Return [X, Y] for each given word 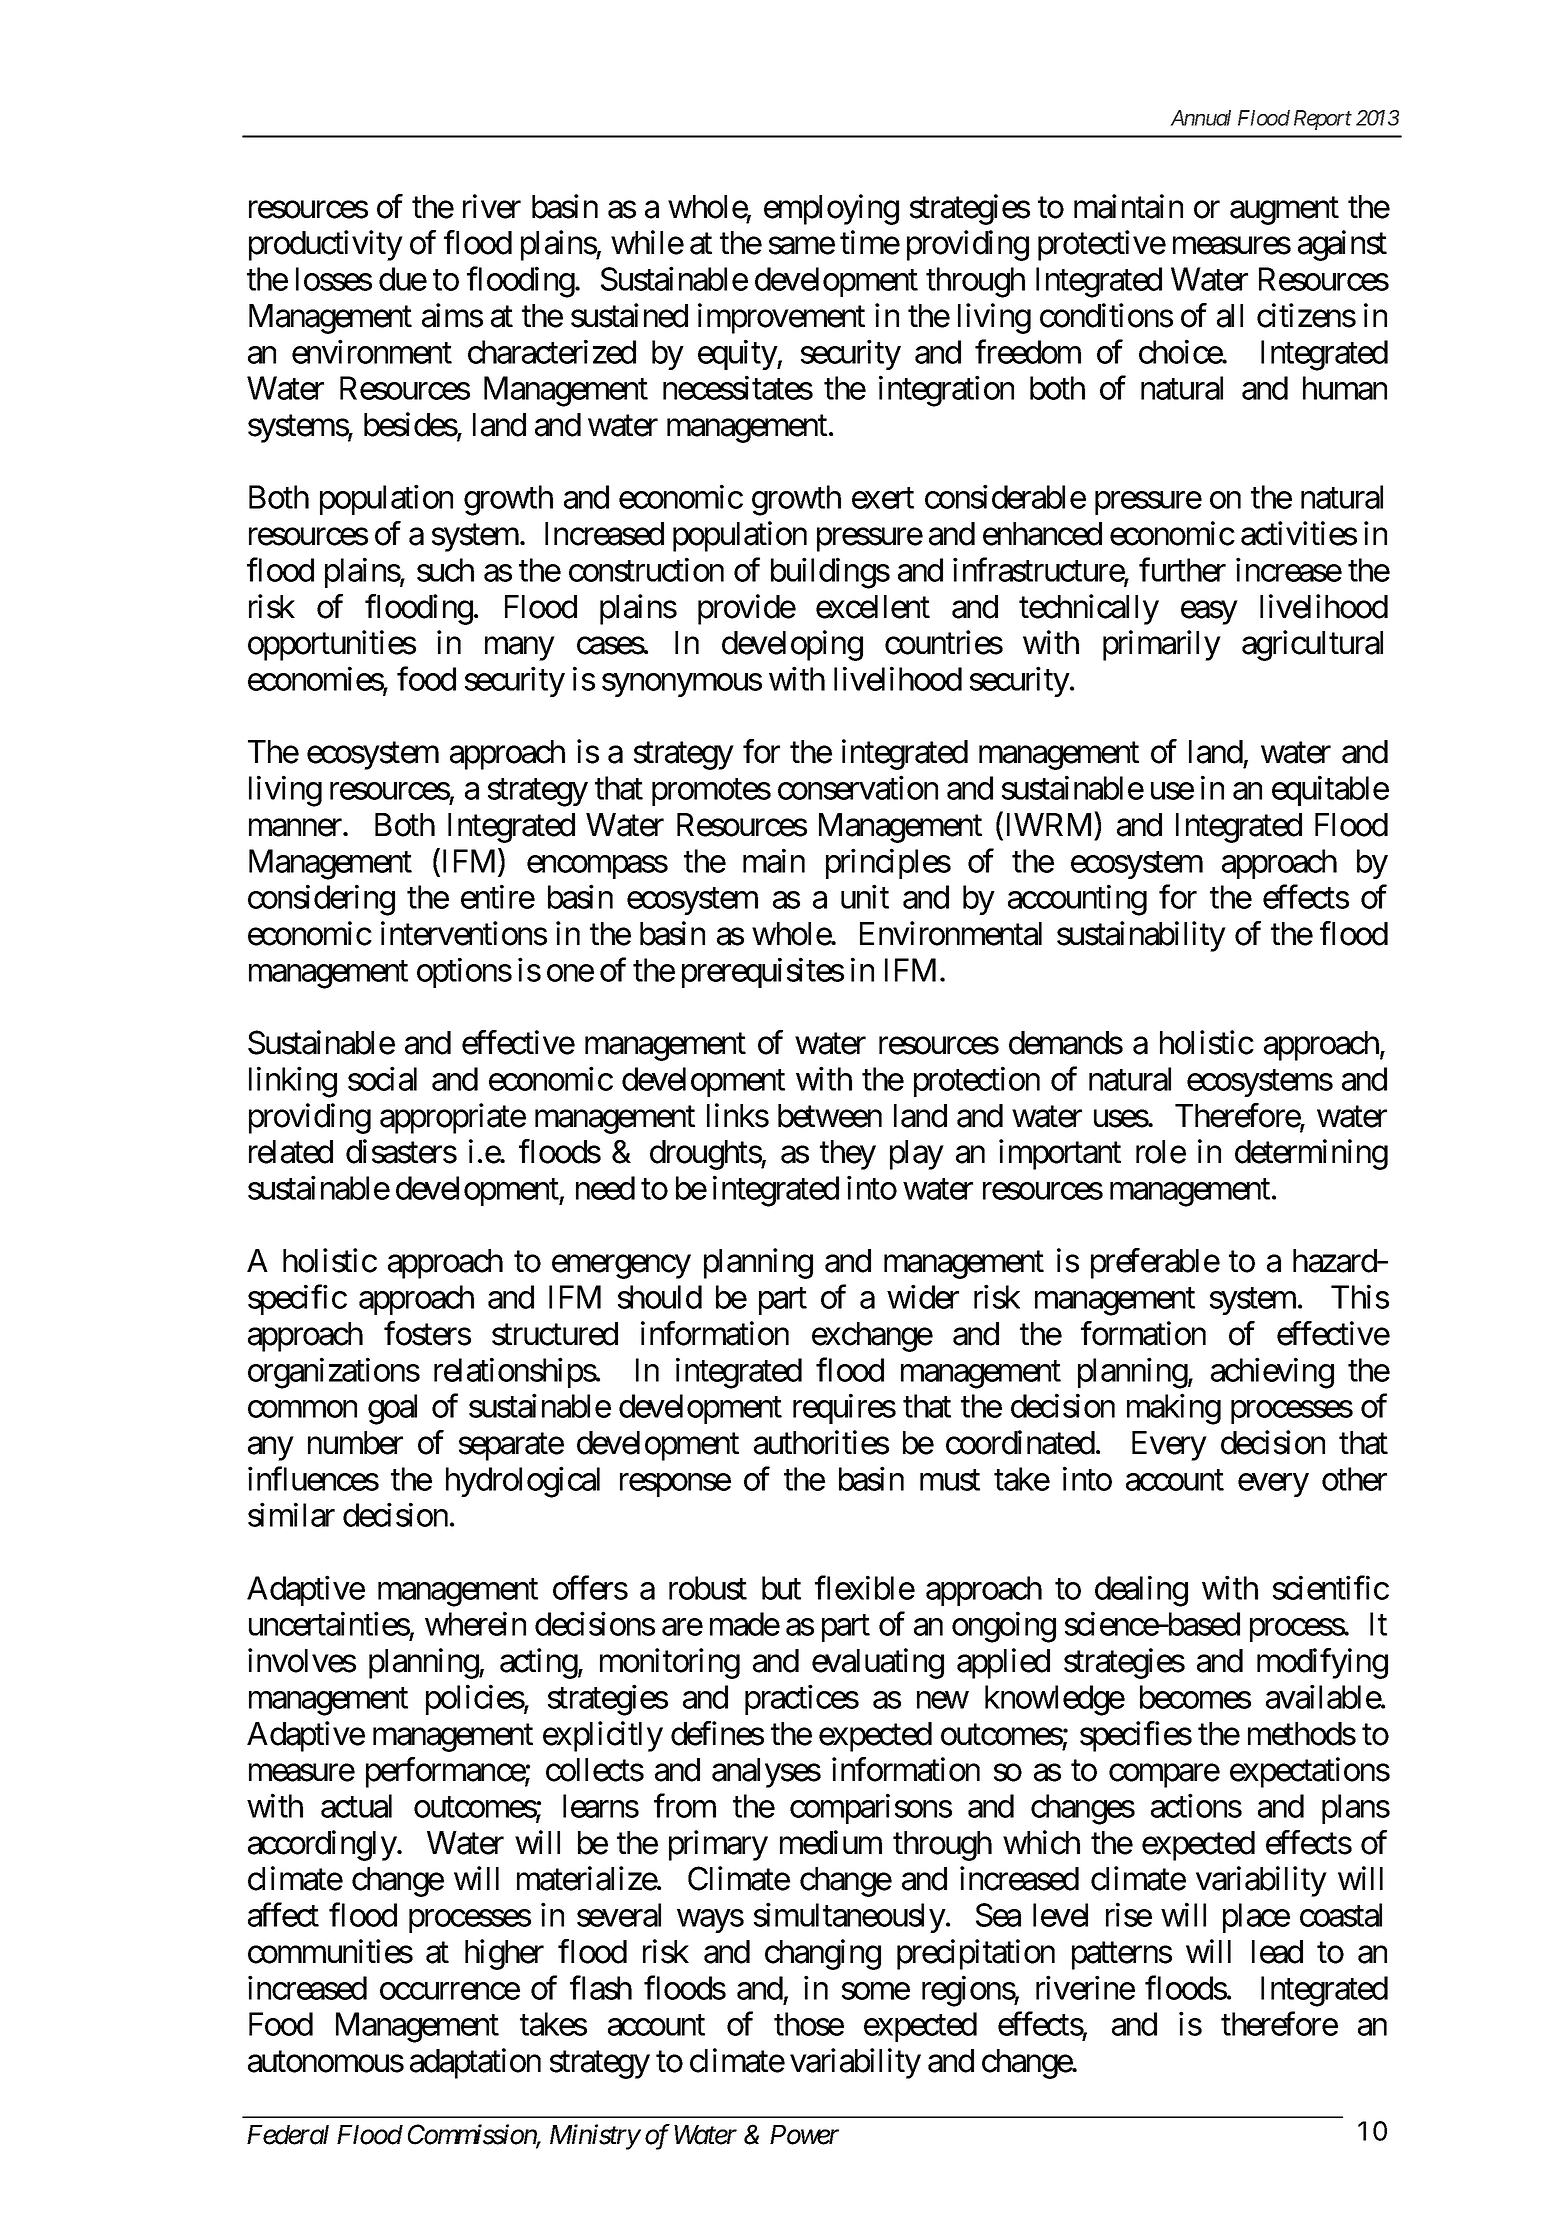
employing [831, 209]
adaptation [475, 2063]
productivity [326, 245]
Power [804, 2135]
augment [1284, 211]
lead [1277, 1952]
